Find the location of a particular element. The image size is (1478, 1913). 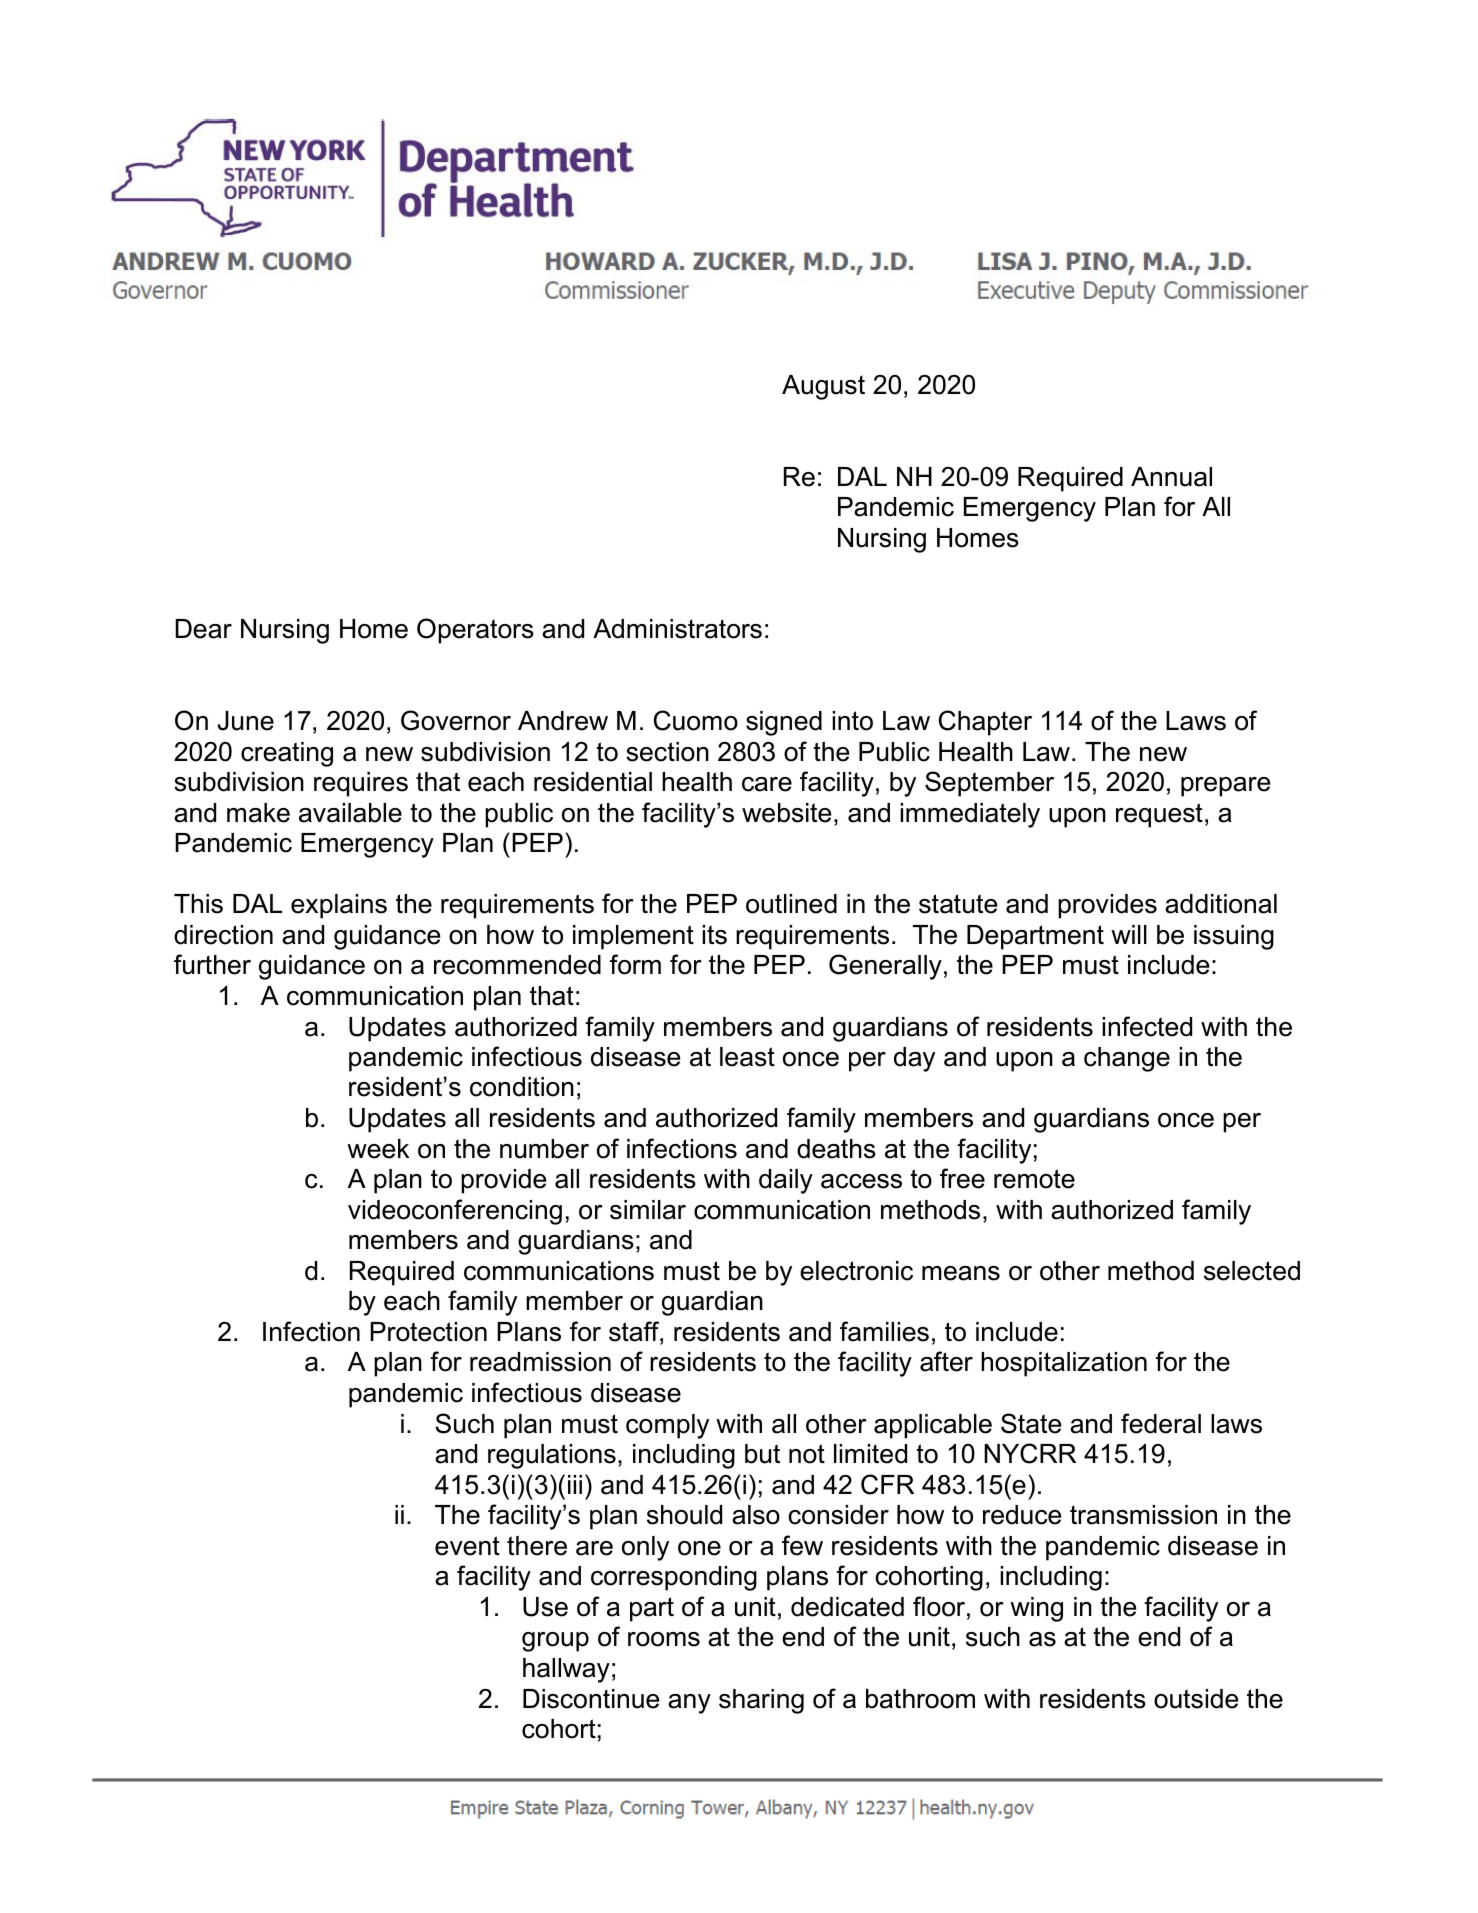

change is located at coordinates (1127, 1059).
